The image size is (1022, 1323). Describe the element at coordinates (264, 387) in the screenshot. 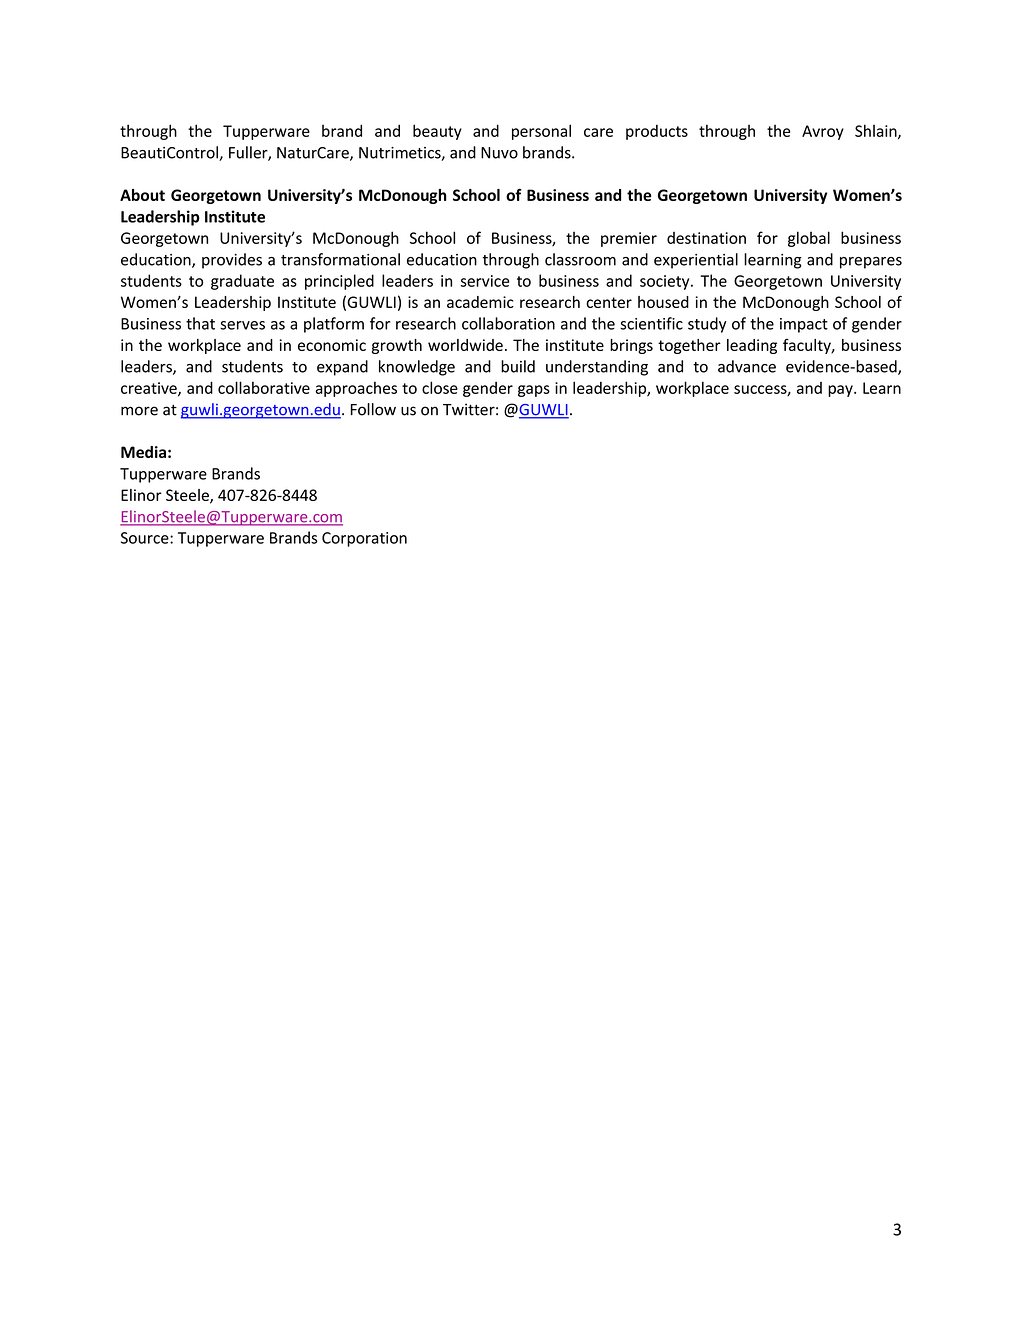

I see `collaborative` at that location.
